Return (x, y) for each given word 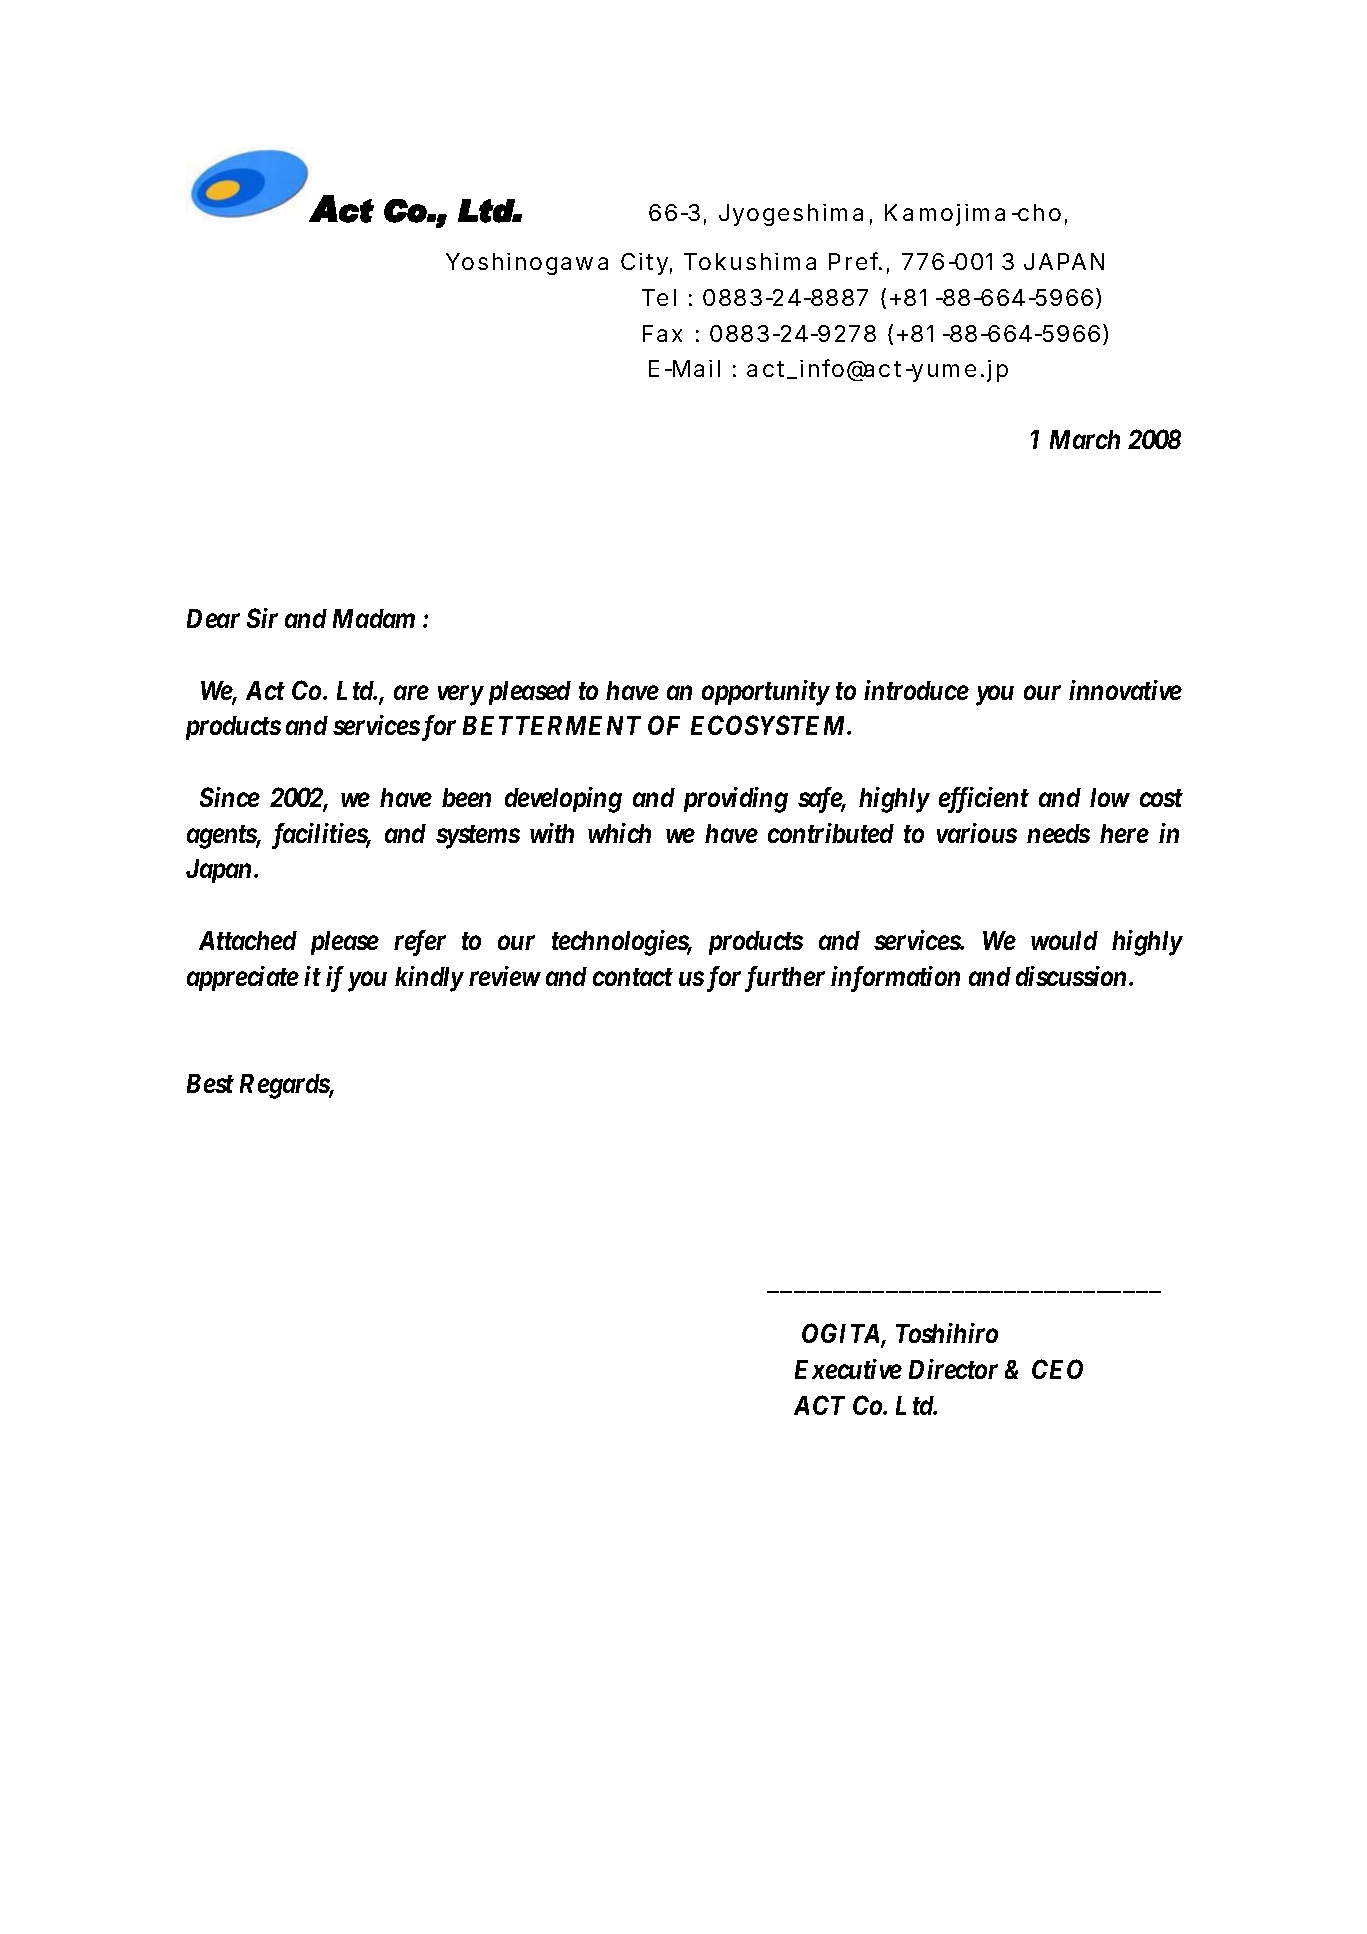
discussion (1073, 976)
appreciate (243, 978)
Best (210, 1083)
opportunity (765, 693)
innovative (1125, 690)
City (644, 264)
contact (633, 977)
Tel (659, 297)
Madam (374, 618)
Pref (855, 261)
